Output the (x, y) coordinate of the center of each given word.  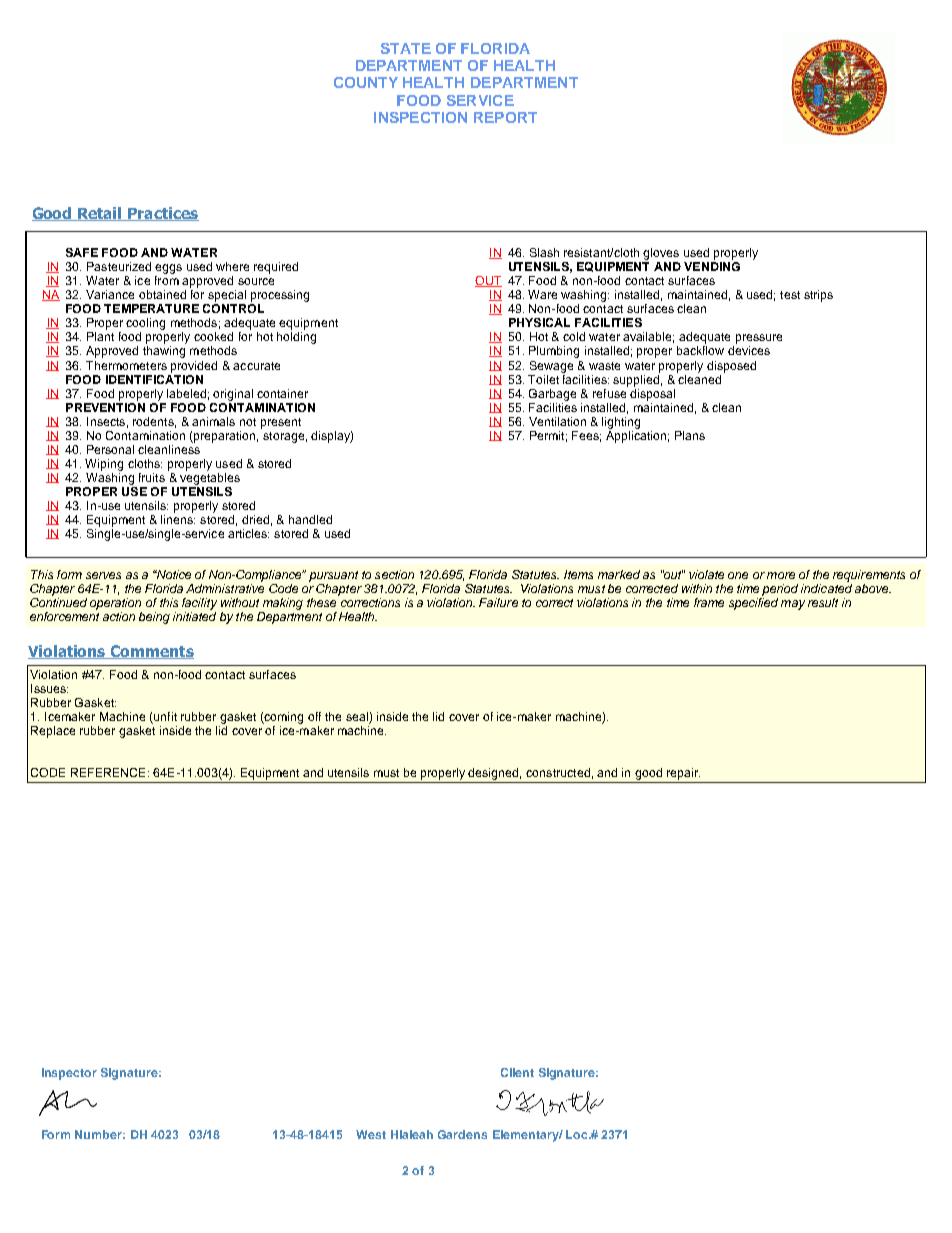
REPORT (505, 117)
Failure (498, 602)
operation (115, 604)
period (780, 590)
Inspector (69, 1074)
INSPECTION (420, 117)
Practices (162, 214)
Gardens (462, 1134)
